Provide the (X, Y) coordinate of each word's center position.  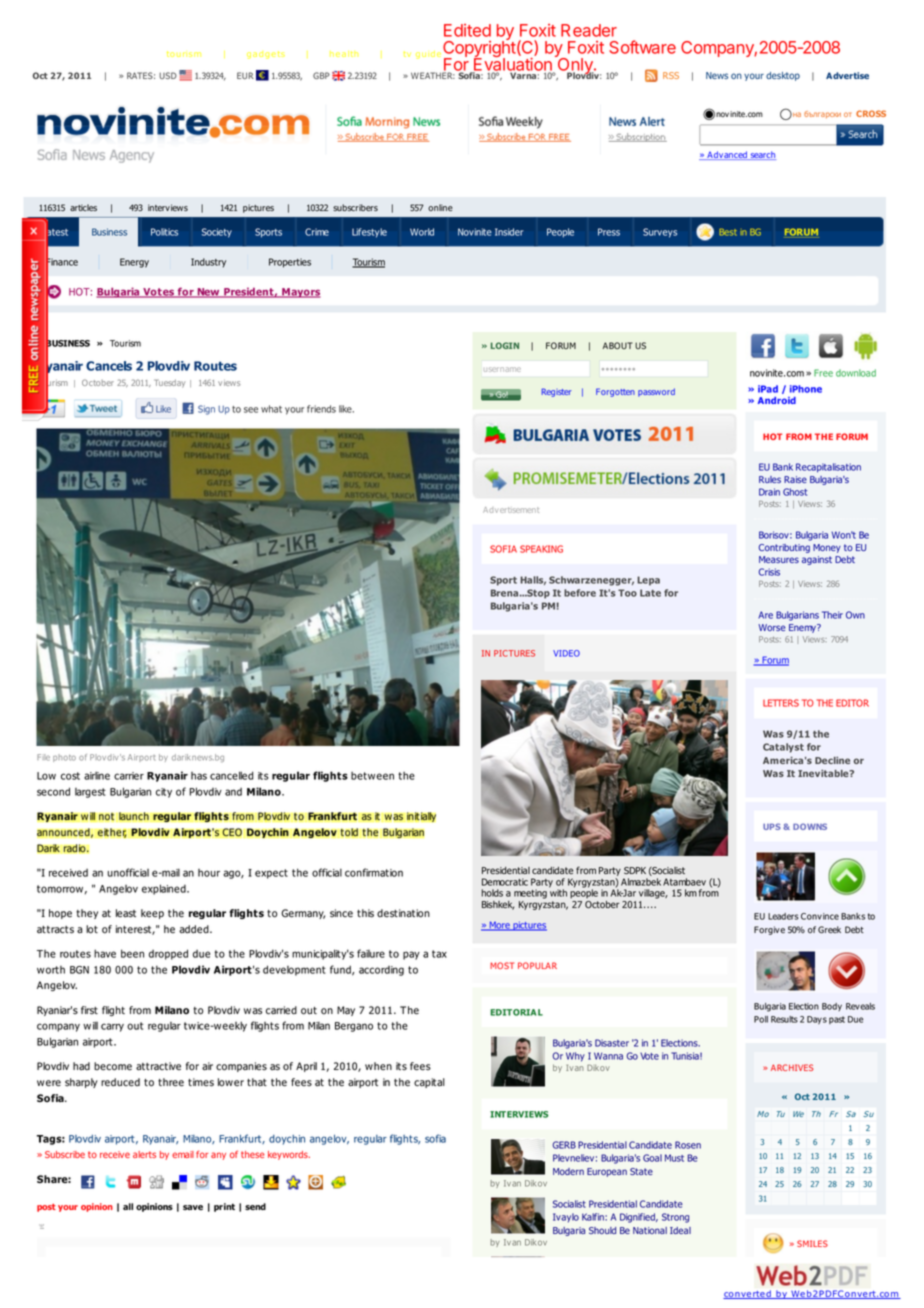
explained (165, 889)
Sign (206, 410)
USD (168, 75)
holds (492, 893)
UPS (772, 826)
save (193, 1207)
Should (602, 1230)
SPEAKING (541, 549)
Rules (770, 479)
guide (430, 53)
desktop (783, 76)
